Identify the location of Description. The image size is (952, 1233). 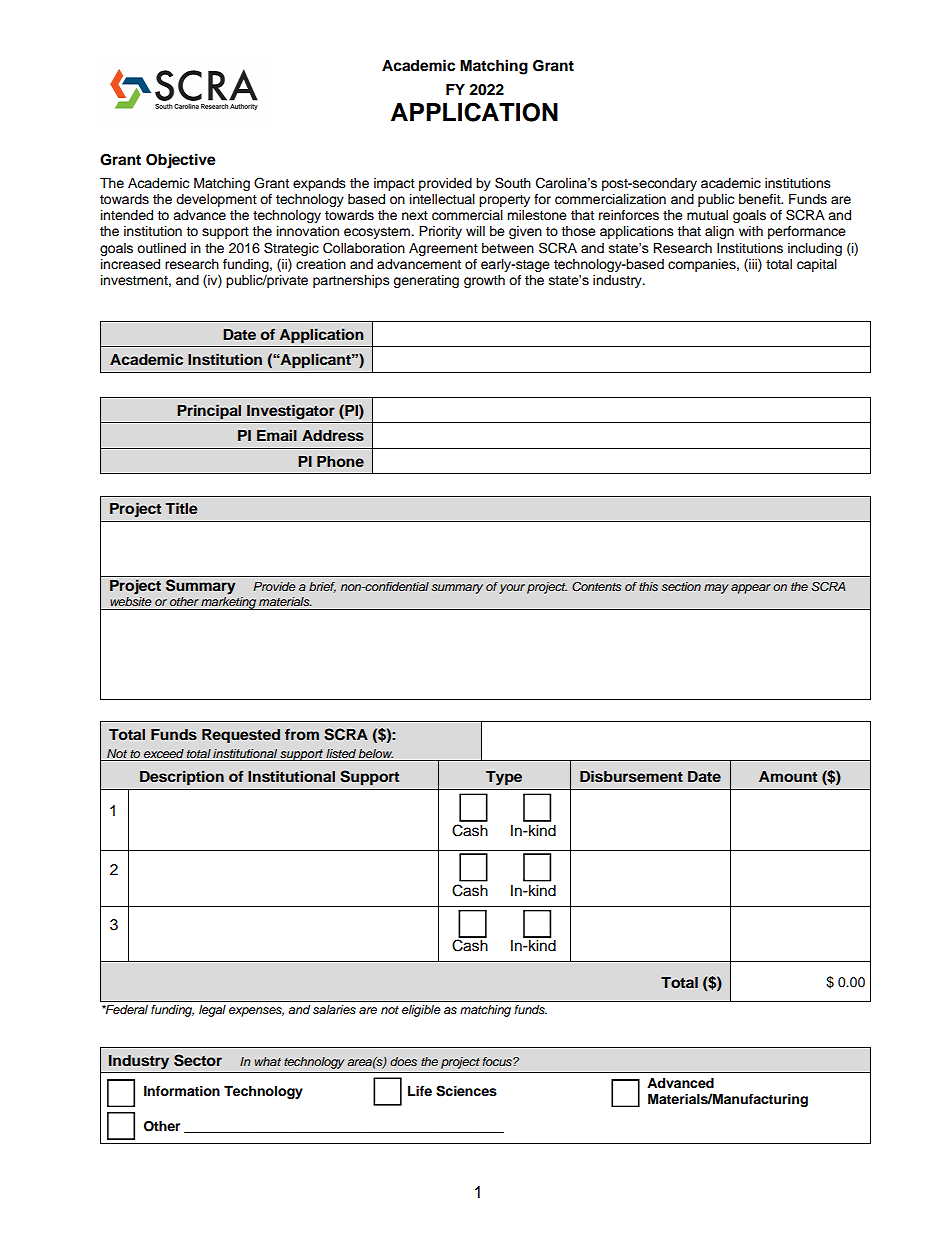
(182, 778).
